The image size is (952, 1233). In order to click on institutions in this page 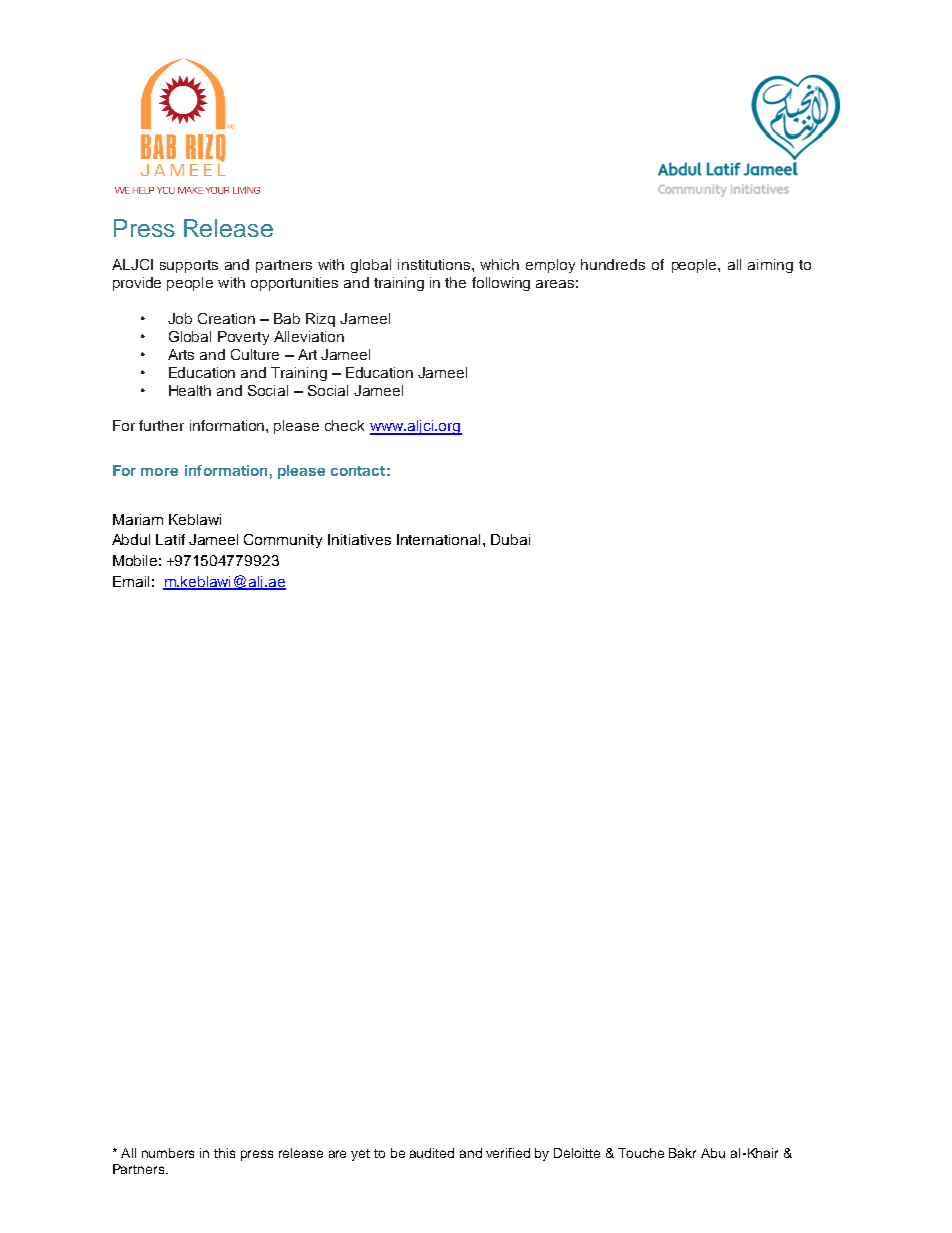, I will do `click(435, 264)`.
